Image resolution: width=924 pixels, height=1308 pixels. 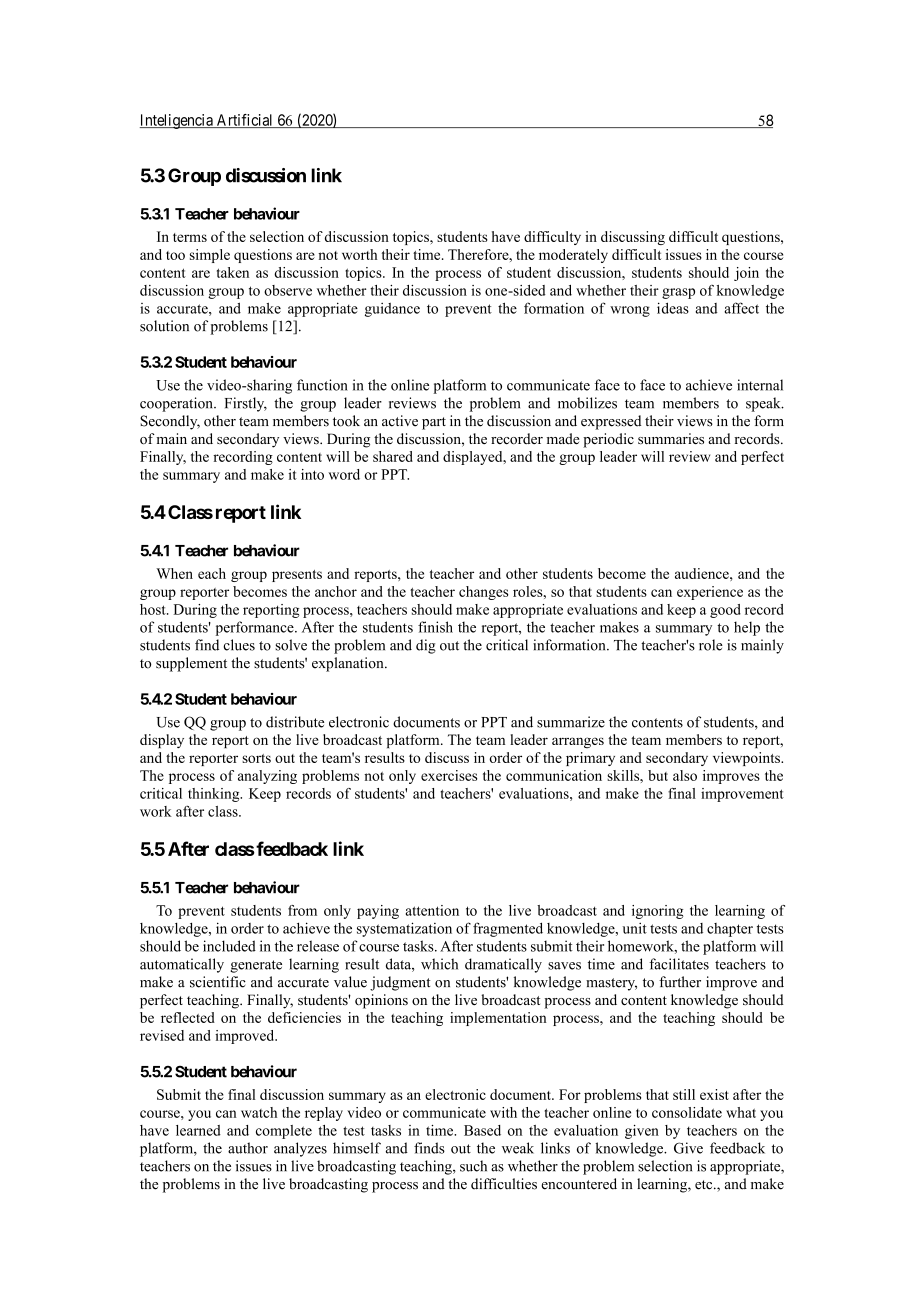 What do you see at coordinates (746, 274) in the page?
I see `join` at bounding box center [746, 274].
